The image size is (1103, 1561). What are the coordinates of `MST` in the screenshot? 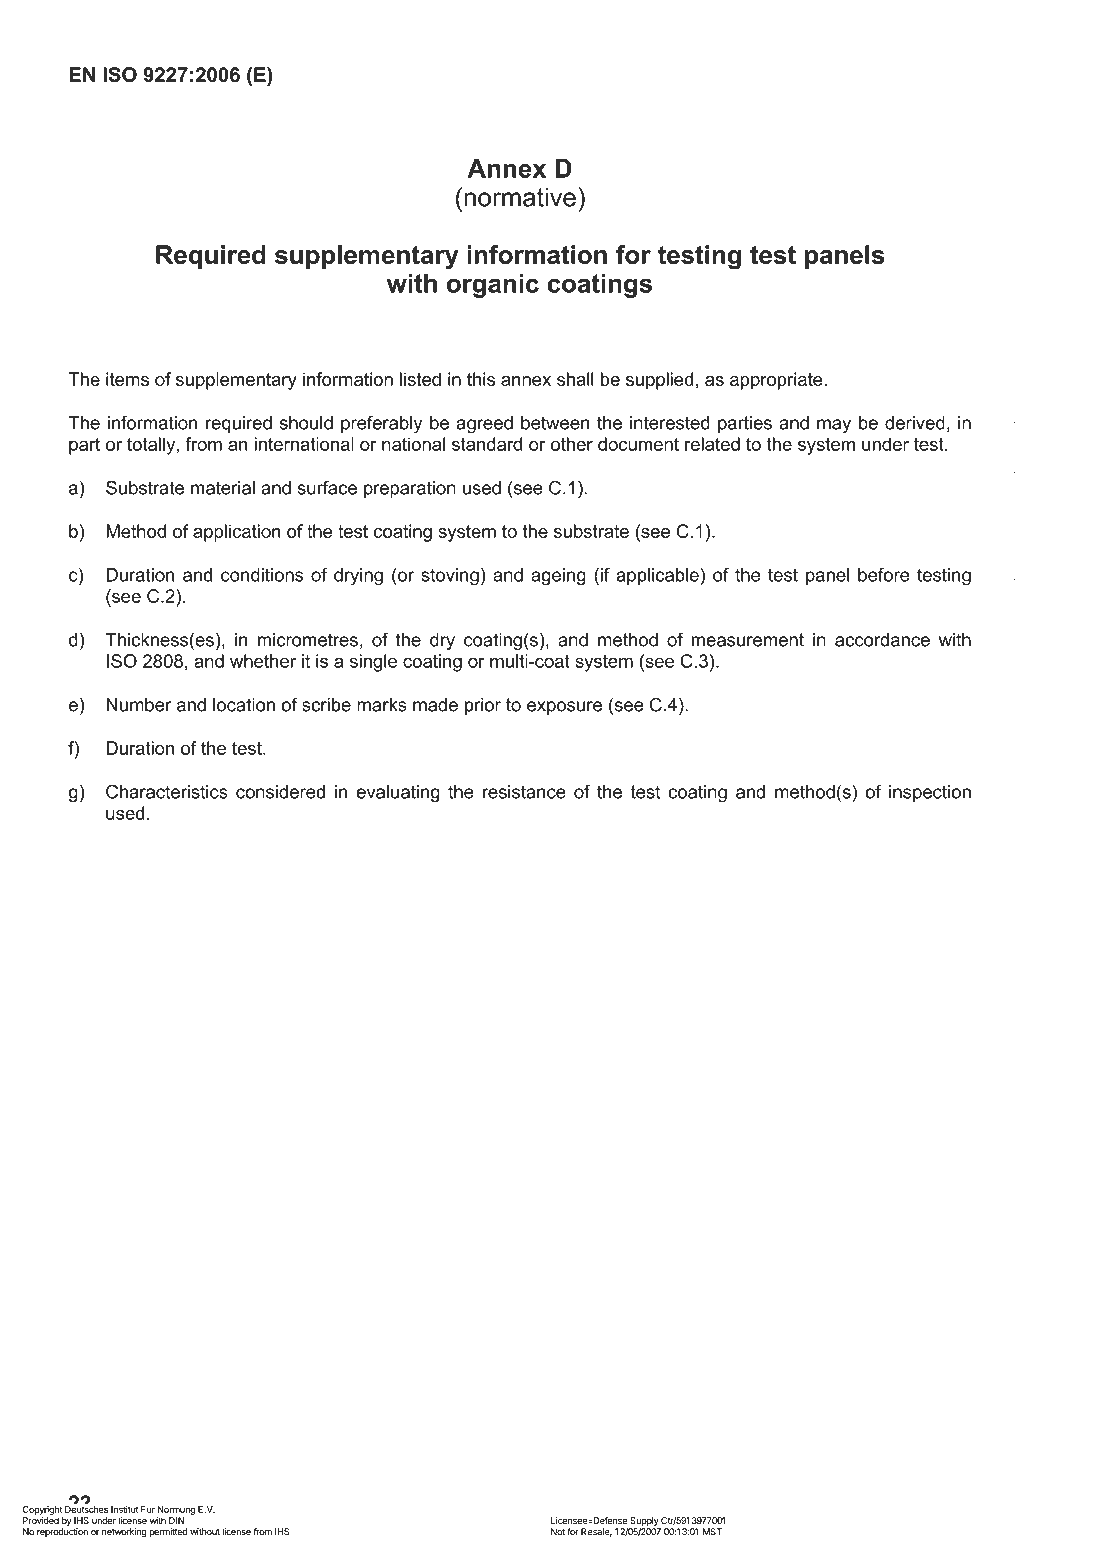 It's located at (712, 1532).
